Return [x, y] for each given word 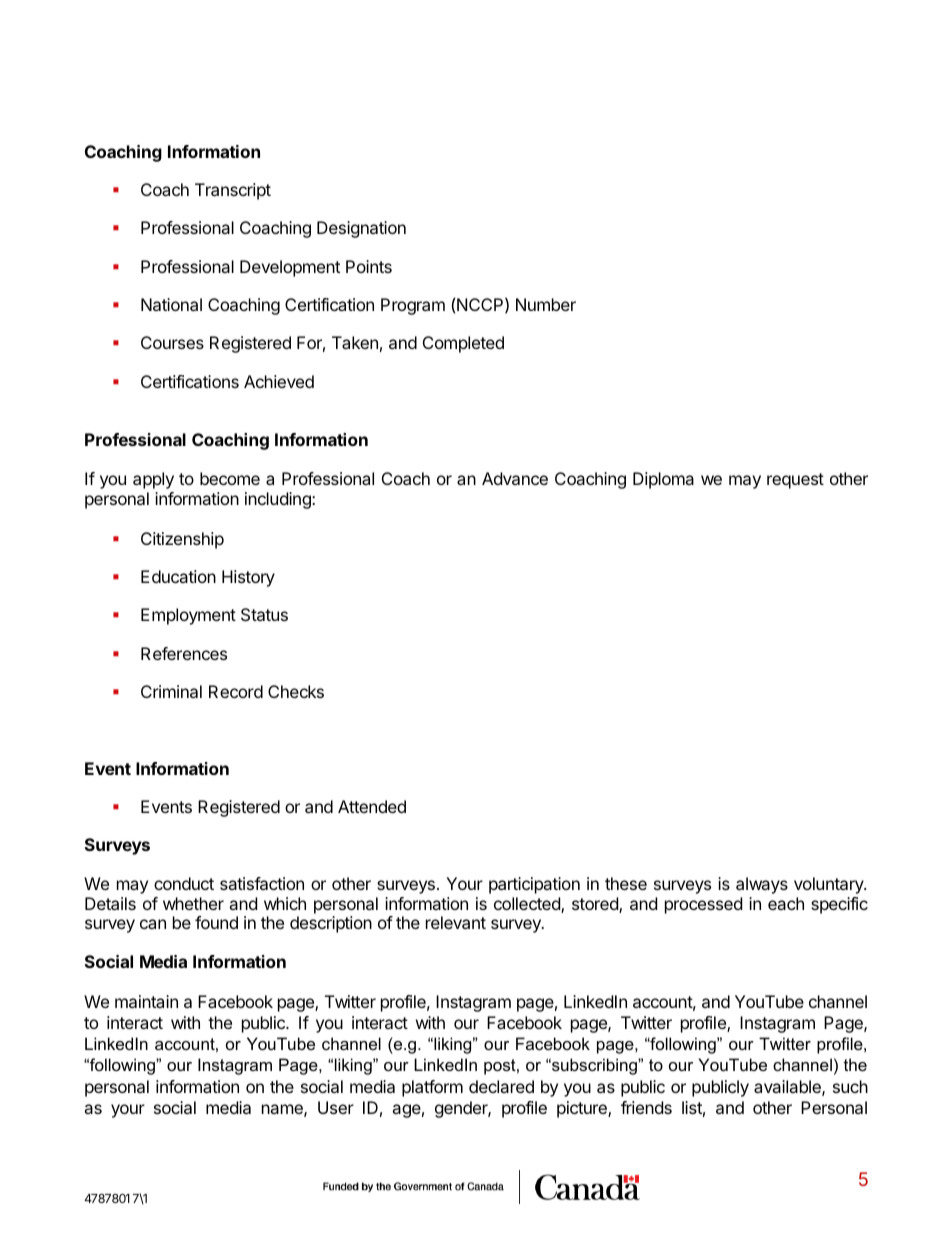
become [230, 478]
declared [501, 1086]
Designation [361, 229]
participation [534, 885]
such [850, 1086]
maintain [146, 1001]
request [795, 481]
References [184, 653]
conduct [184, 883]
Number [546, 304]
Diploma [663, 480]
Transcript [233, 191]
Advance [515, 478]
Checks [296, 691]
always [762, 885]
